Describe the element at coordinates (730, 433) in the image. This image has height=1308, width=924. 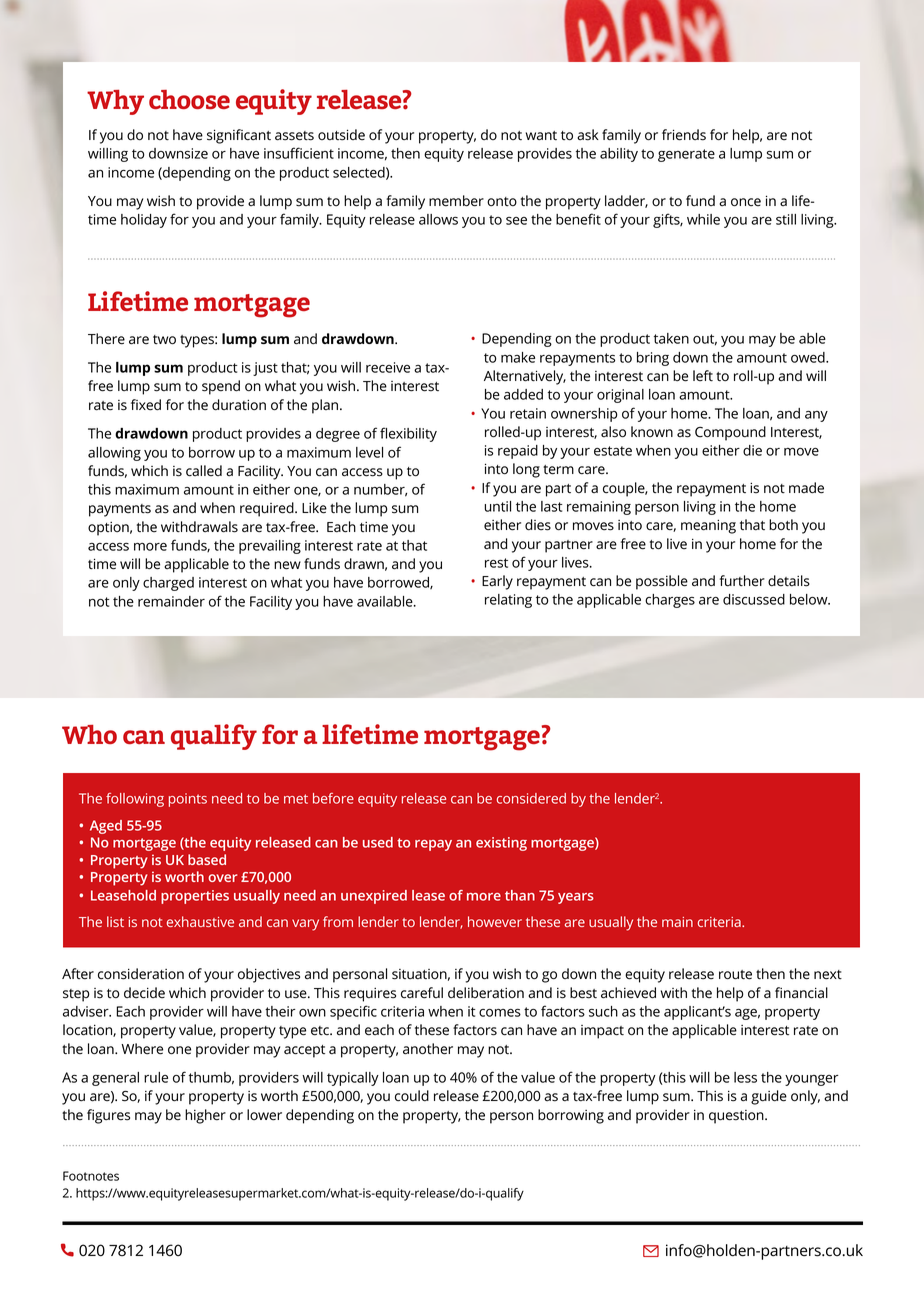
I see `Compound` at that location.
